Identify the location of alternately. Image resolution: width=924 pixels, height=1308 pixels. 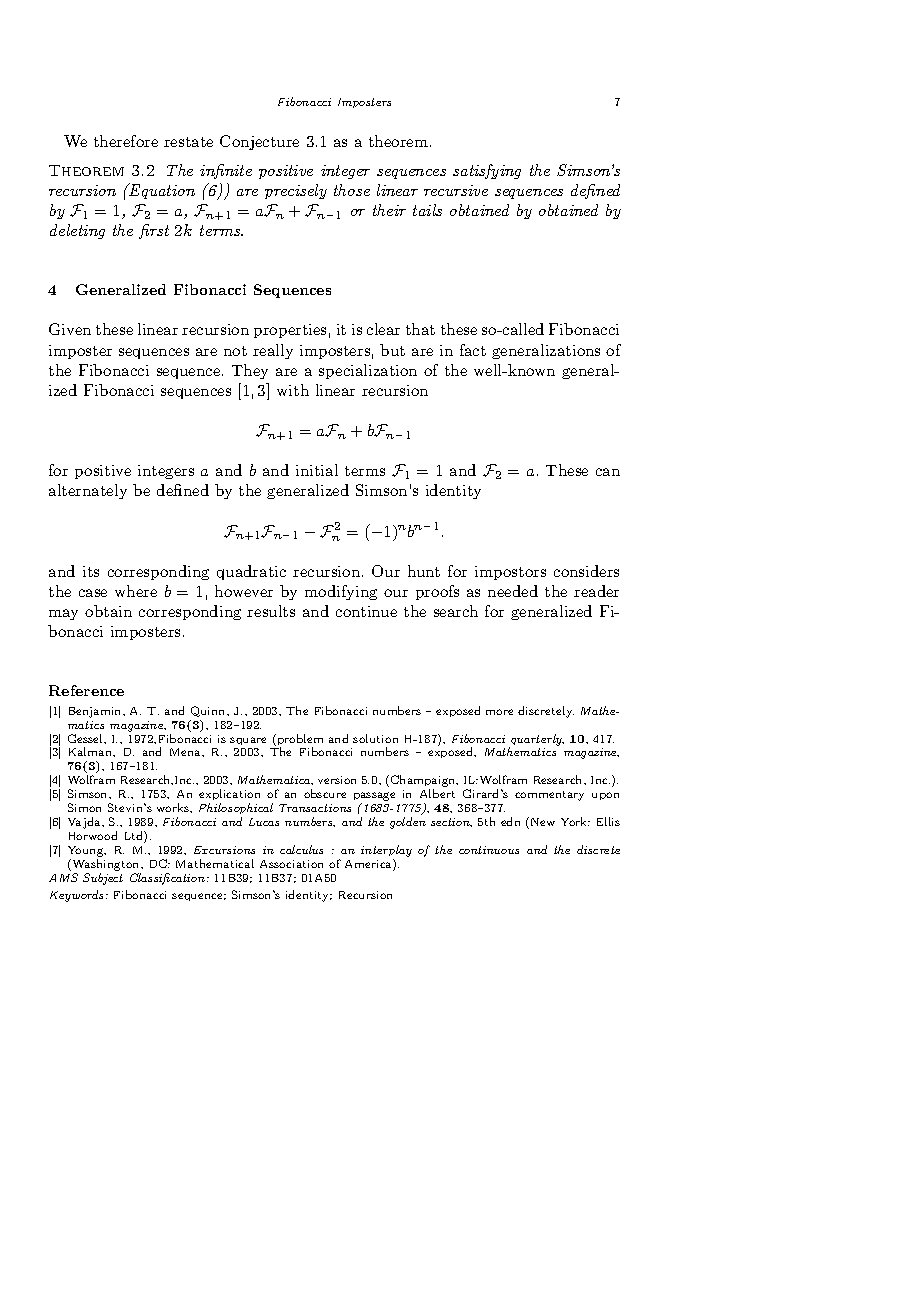
(88, 491).
